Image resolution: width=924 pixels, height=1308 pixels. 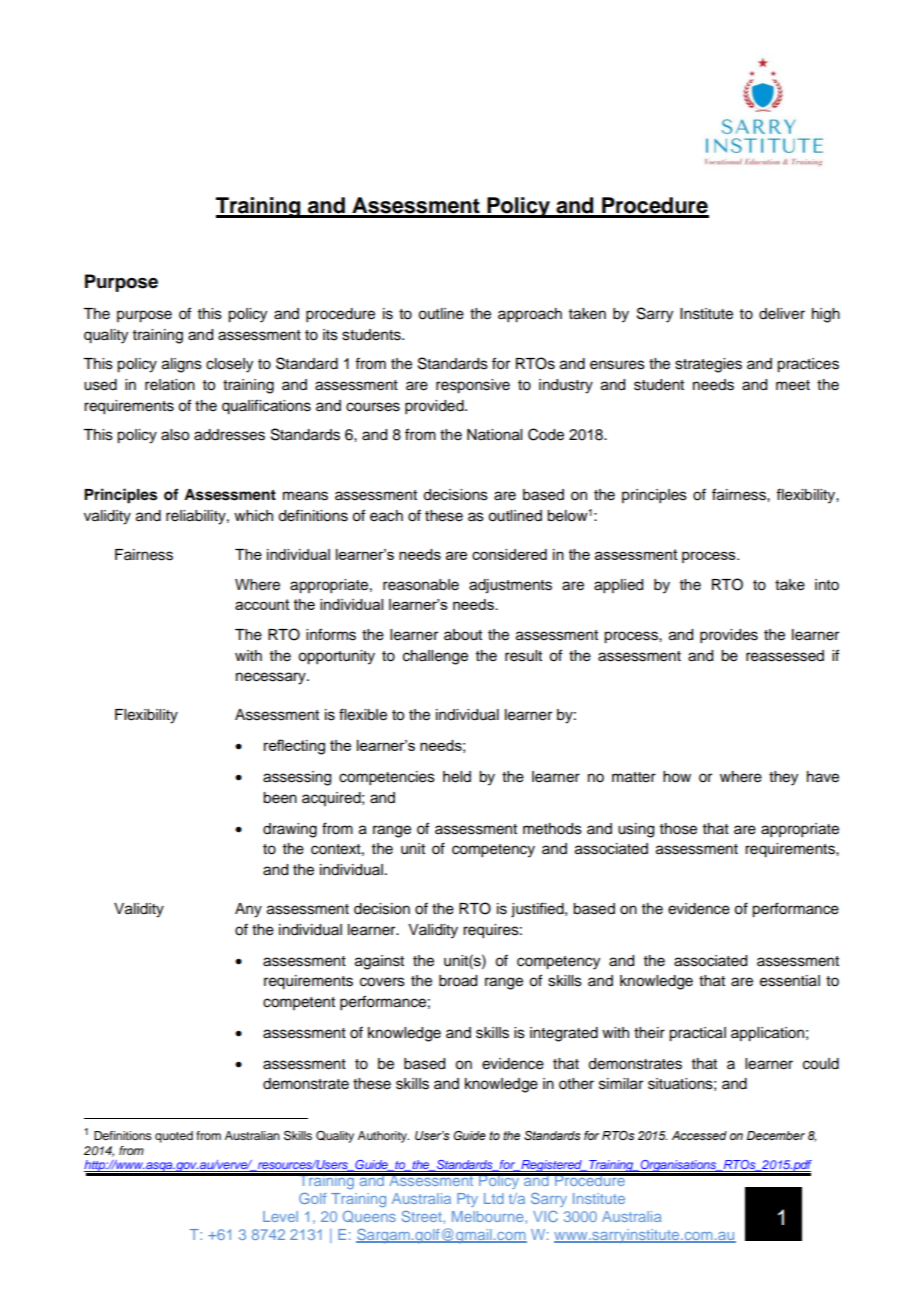 What do you see at coordinates (182, 365) in the page?
I see `aligns` at bounding box center [182, 365].
